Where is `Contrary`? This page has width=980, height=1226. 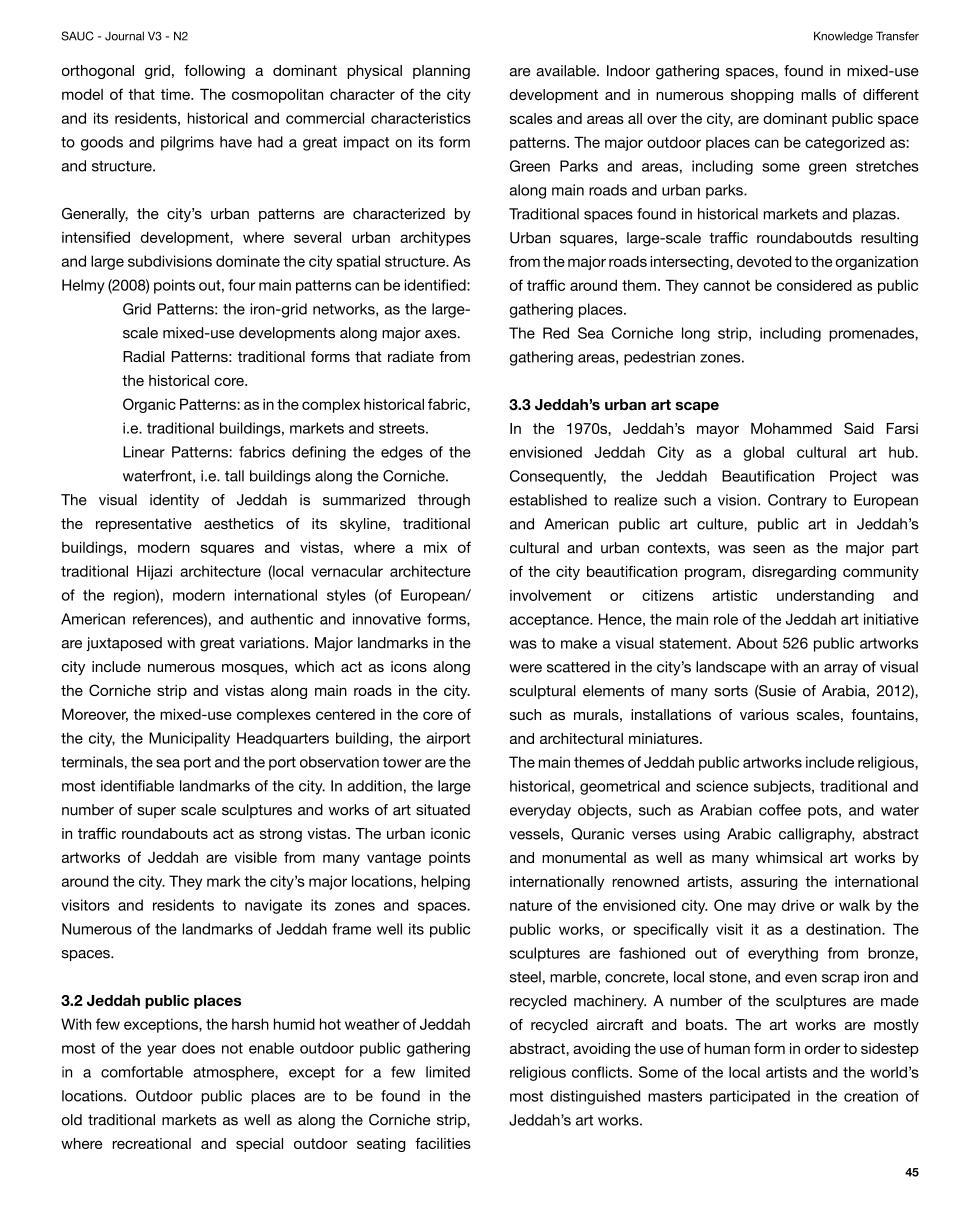
Contrary is located at coordinates (797, 501).
